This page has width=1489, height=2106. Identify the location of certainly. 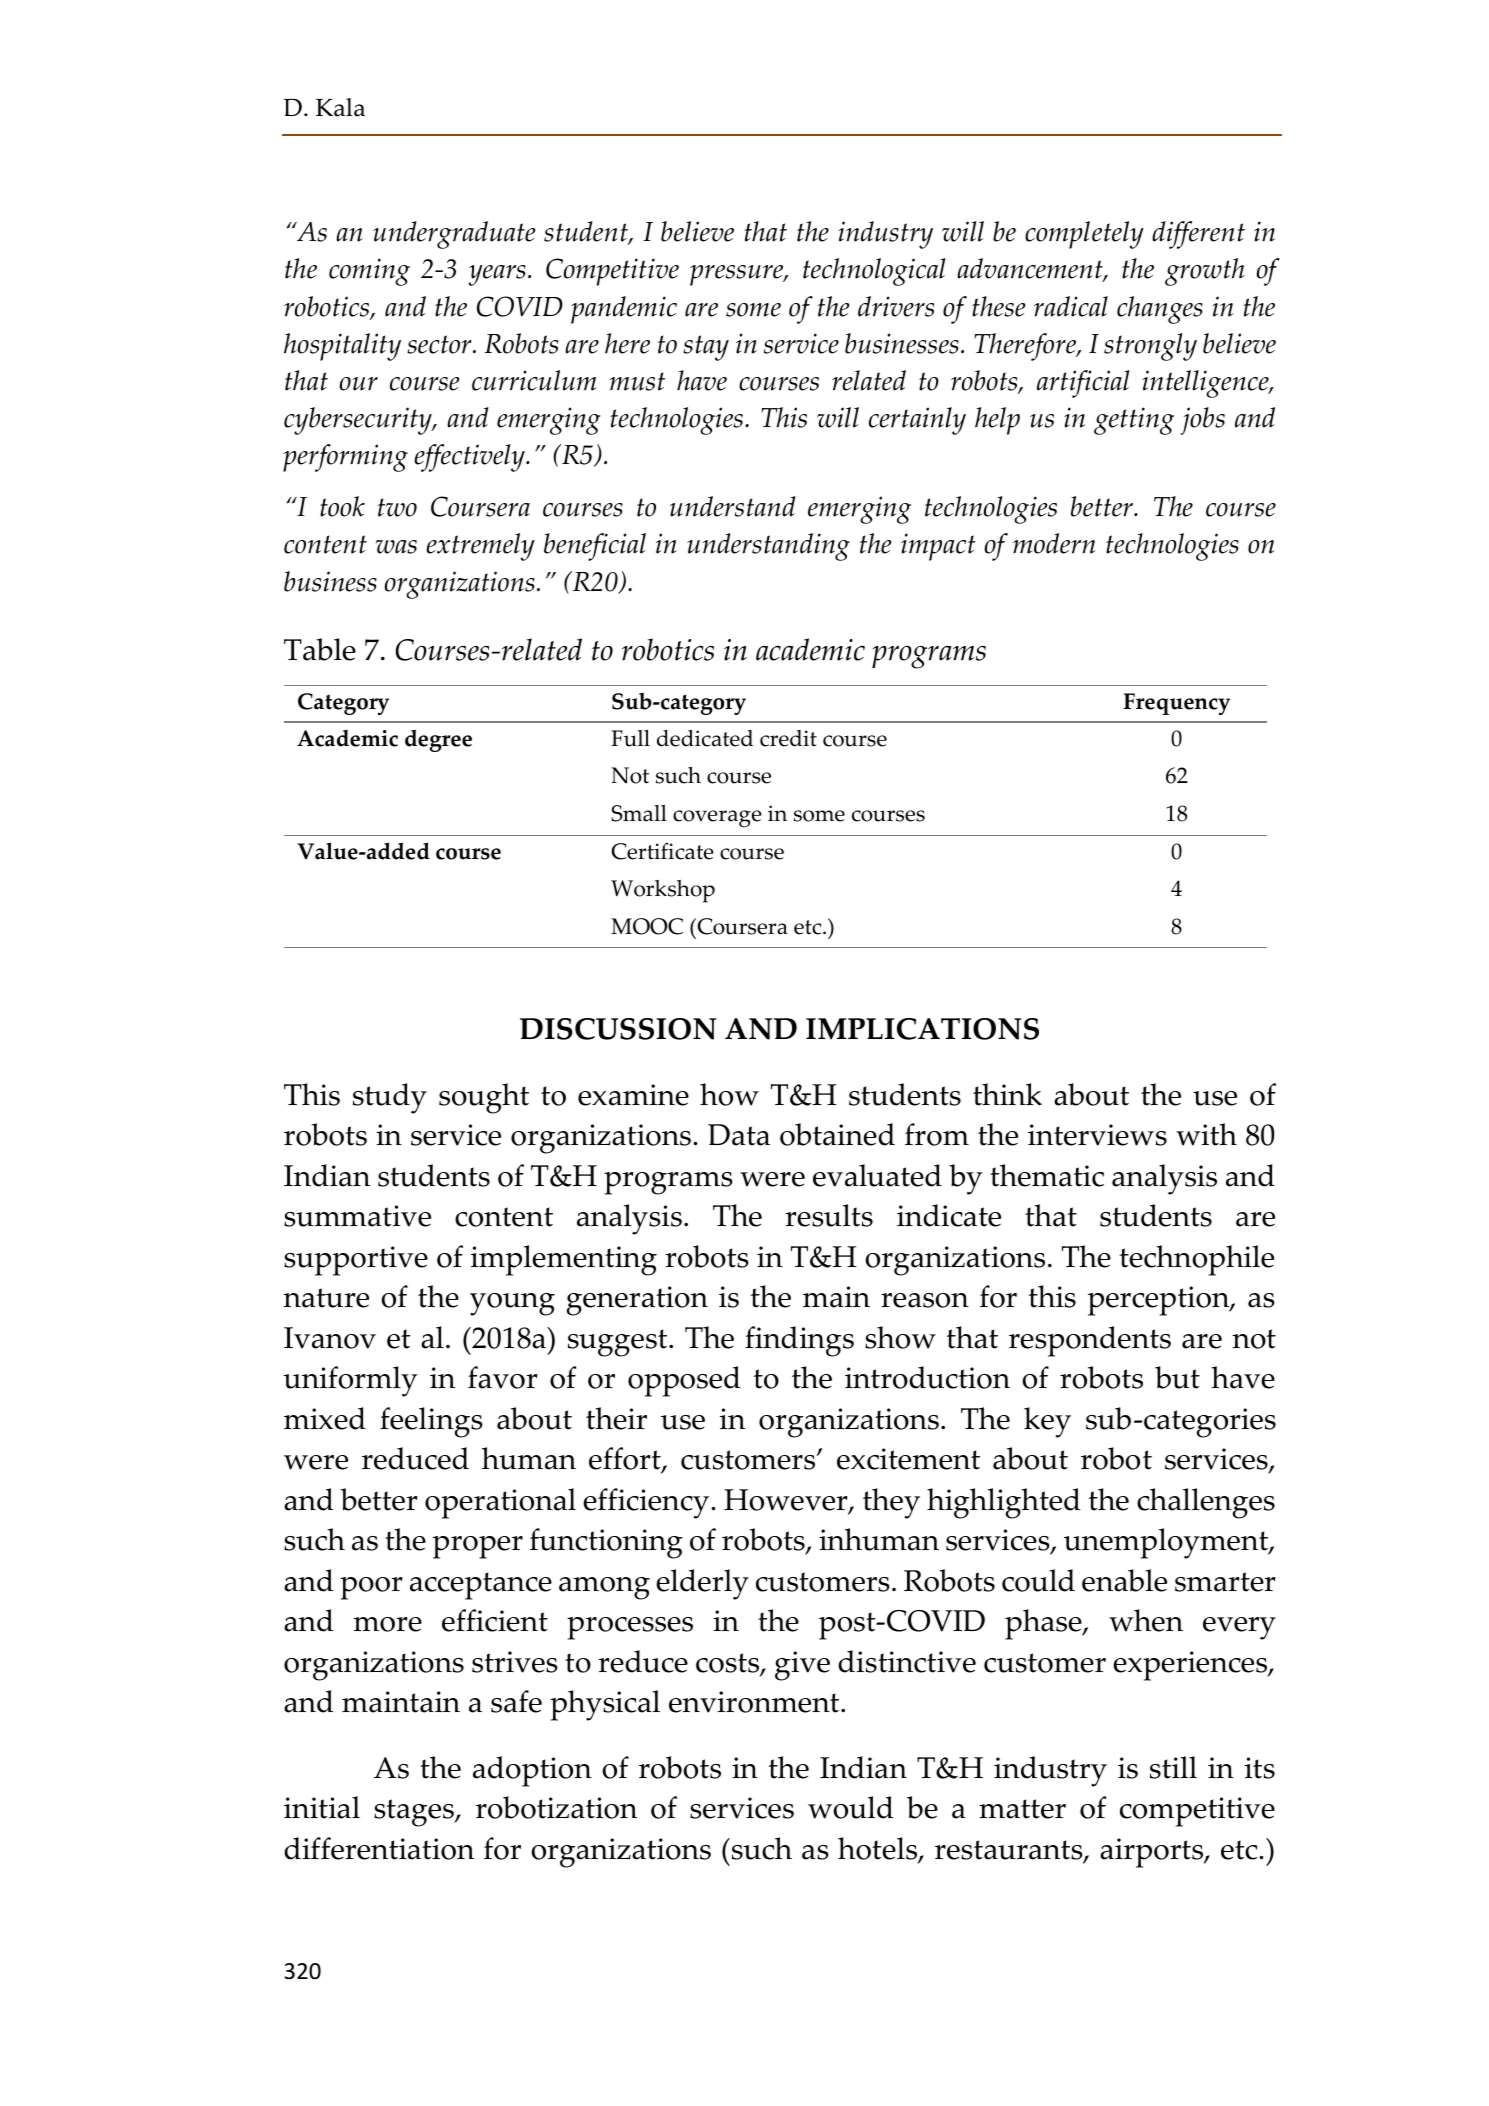
(917, 421).
